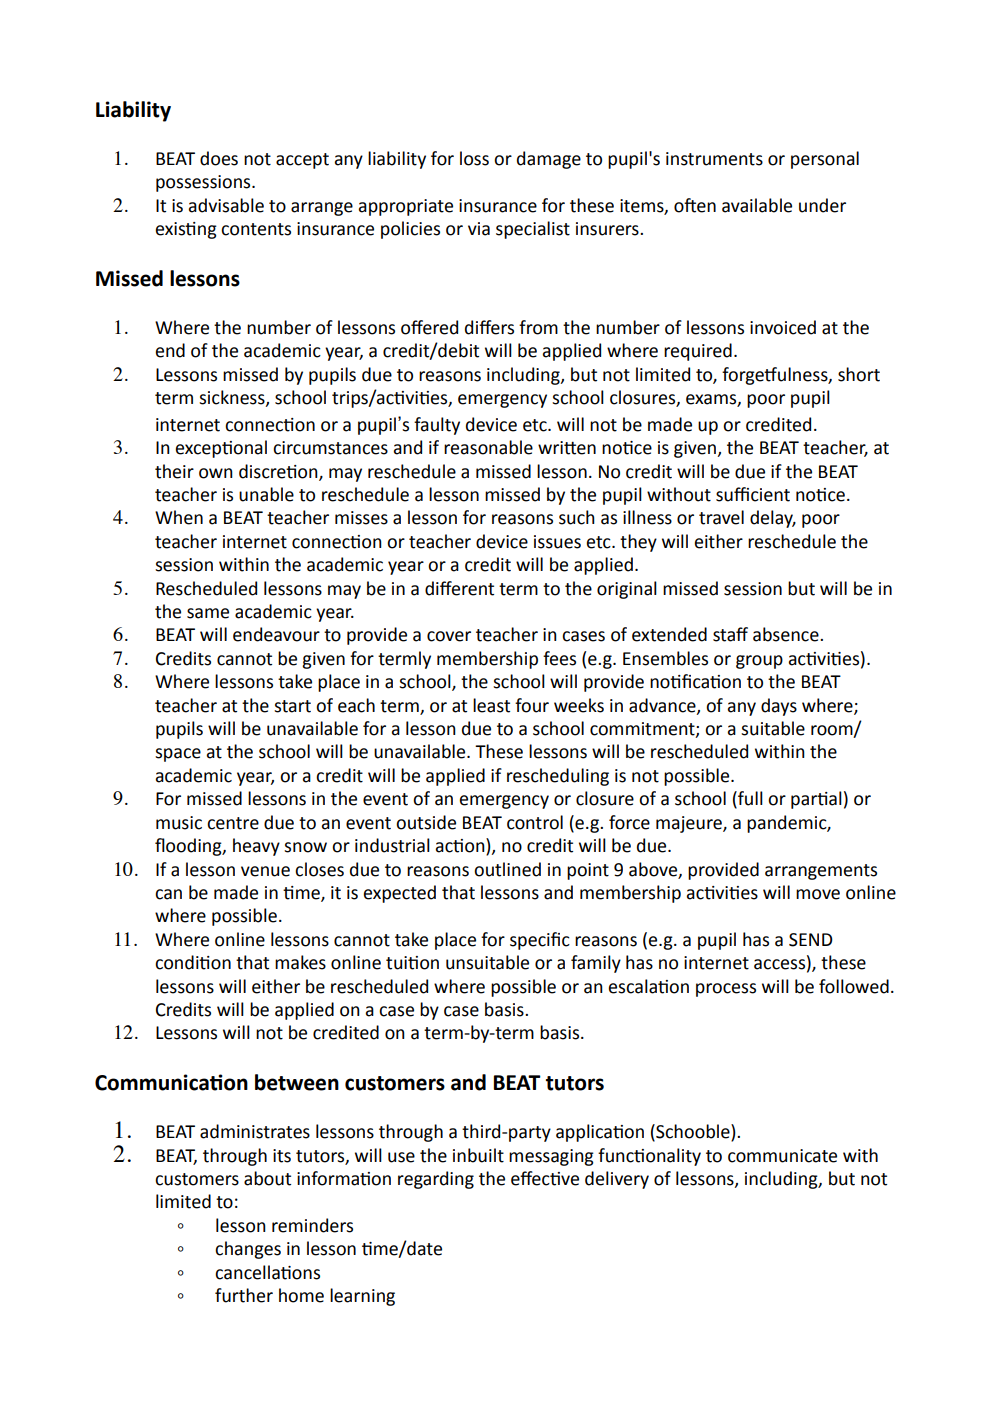 This document has height=1408, width=995. I want to click on under, so click(822, 205).
